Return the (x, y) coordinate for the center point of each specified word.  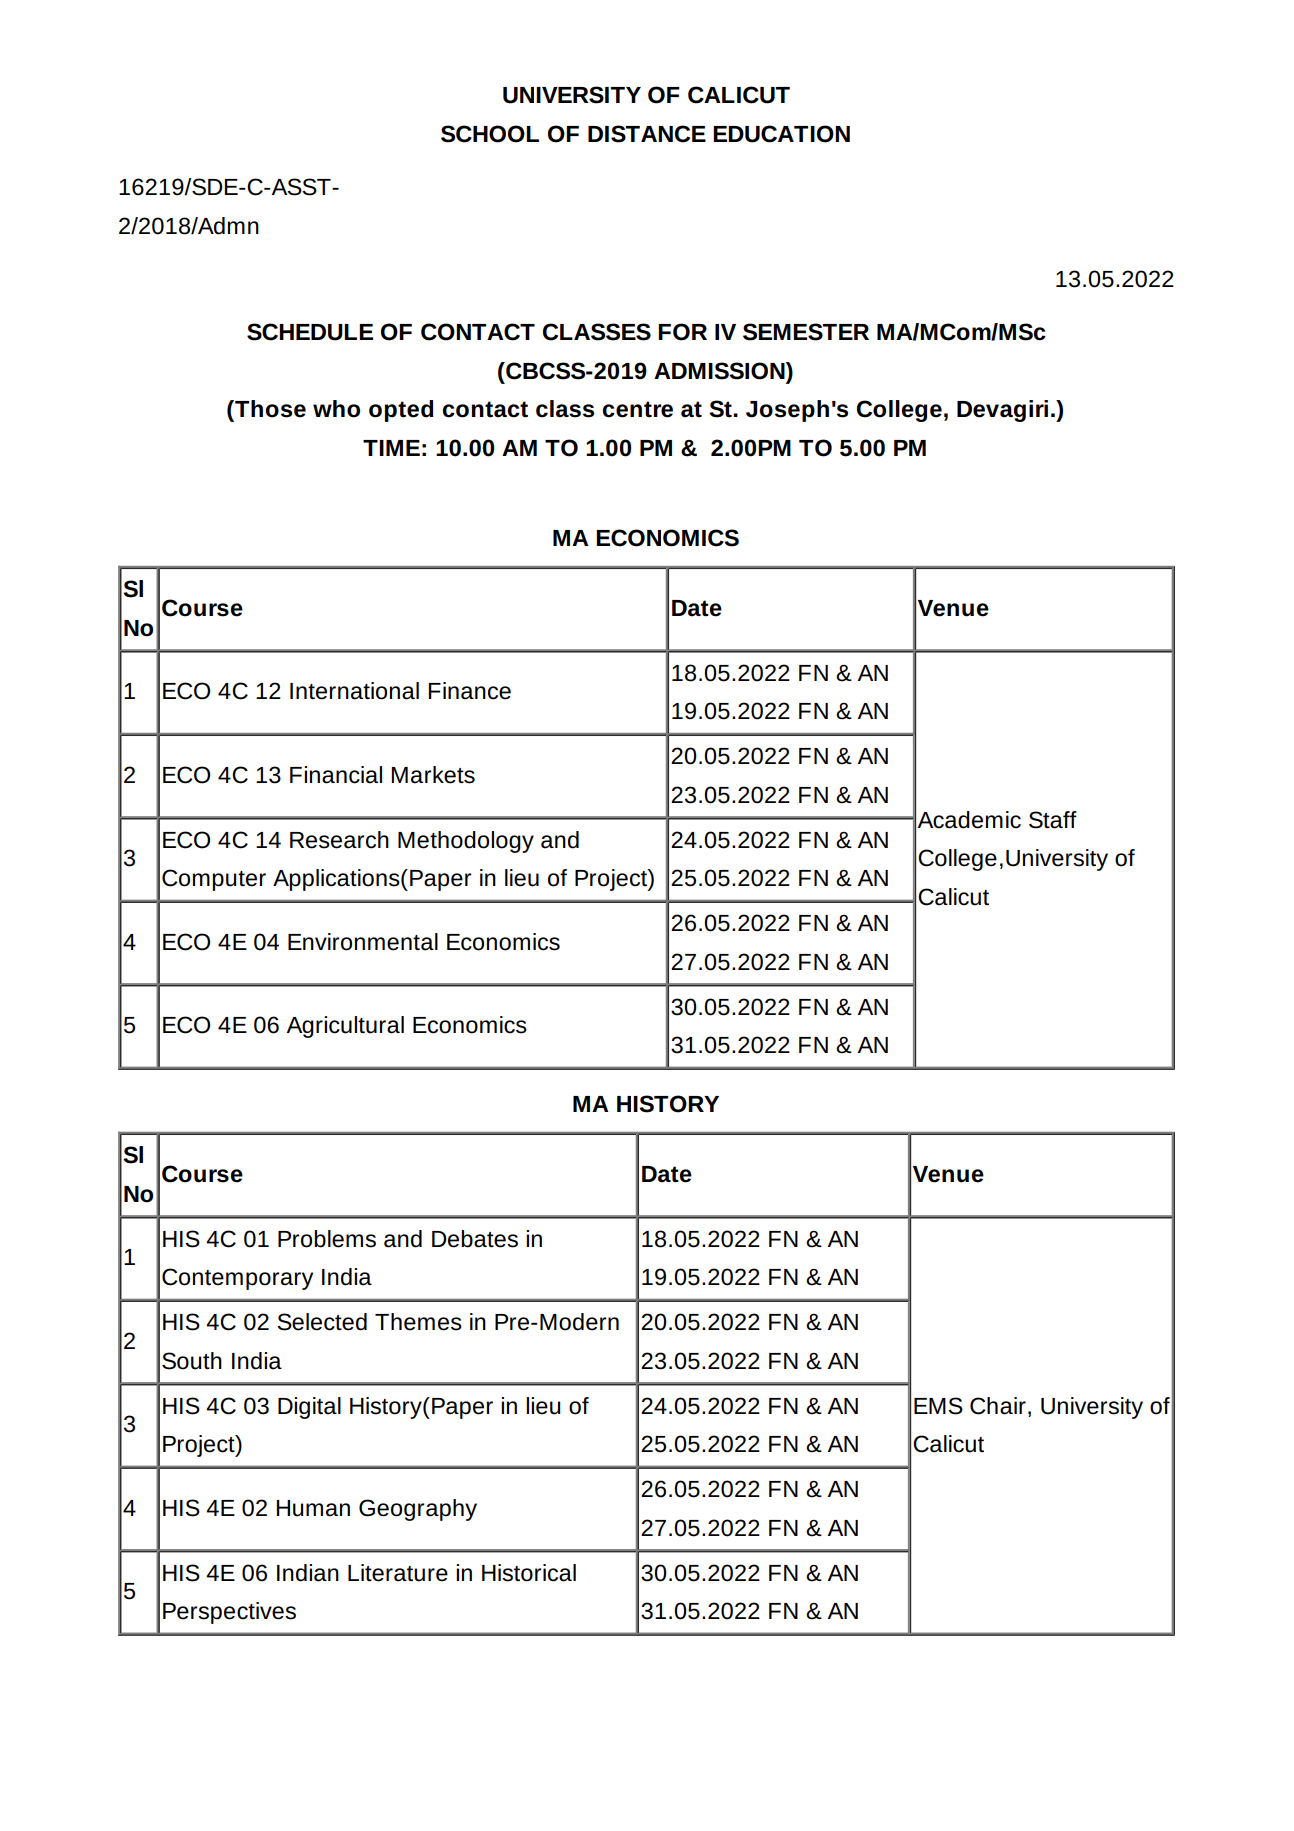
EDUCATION (781, 134)
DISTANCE (647, 134)
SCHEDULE (310, 332)
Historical (529, 1573)
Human (313, 1508)
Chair (998, 1406)
